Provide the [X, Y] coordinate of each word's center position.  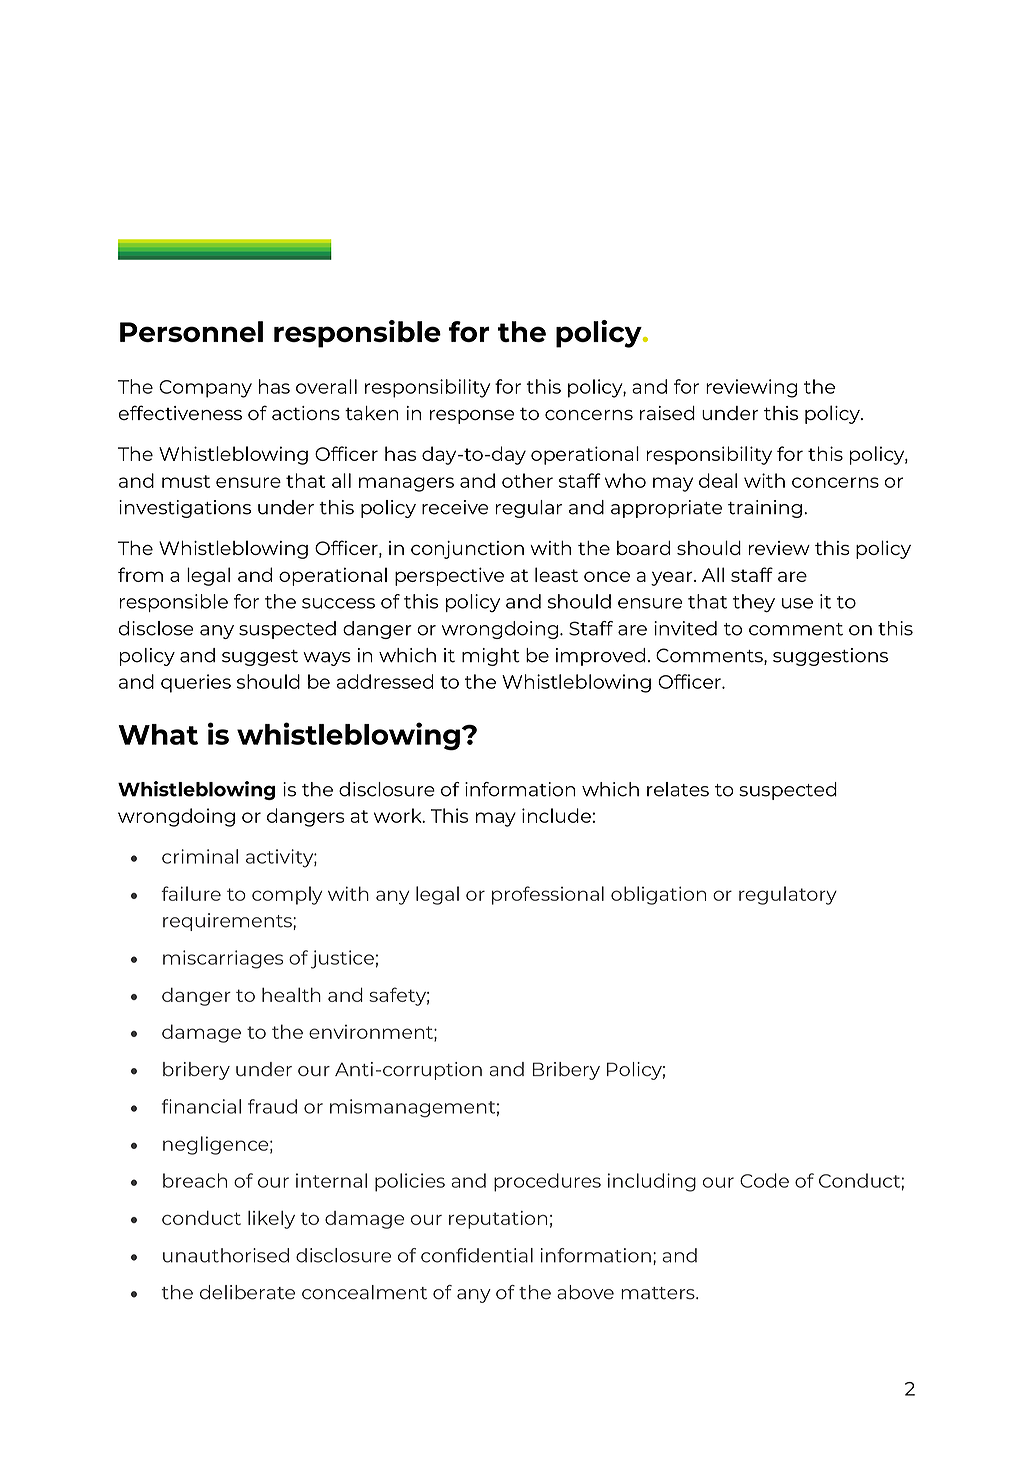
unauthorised [226, 1255]
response [472, 417]
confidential [477, 1255]
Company [205, 389]
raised [667, 413]
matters [659, 1293]
